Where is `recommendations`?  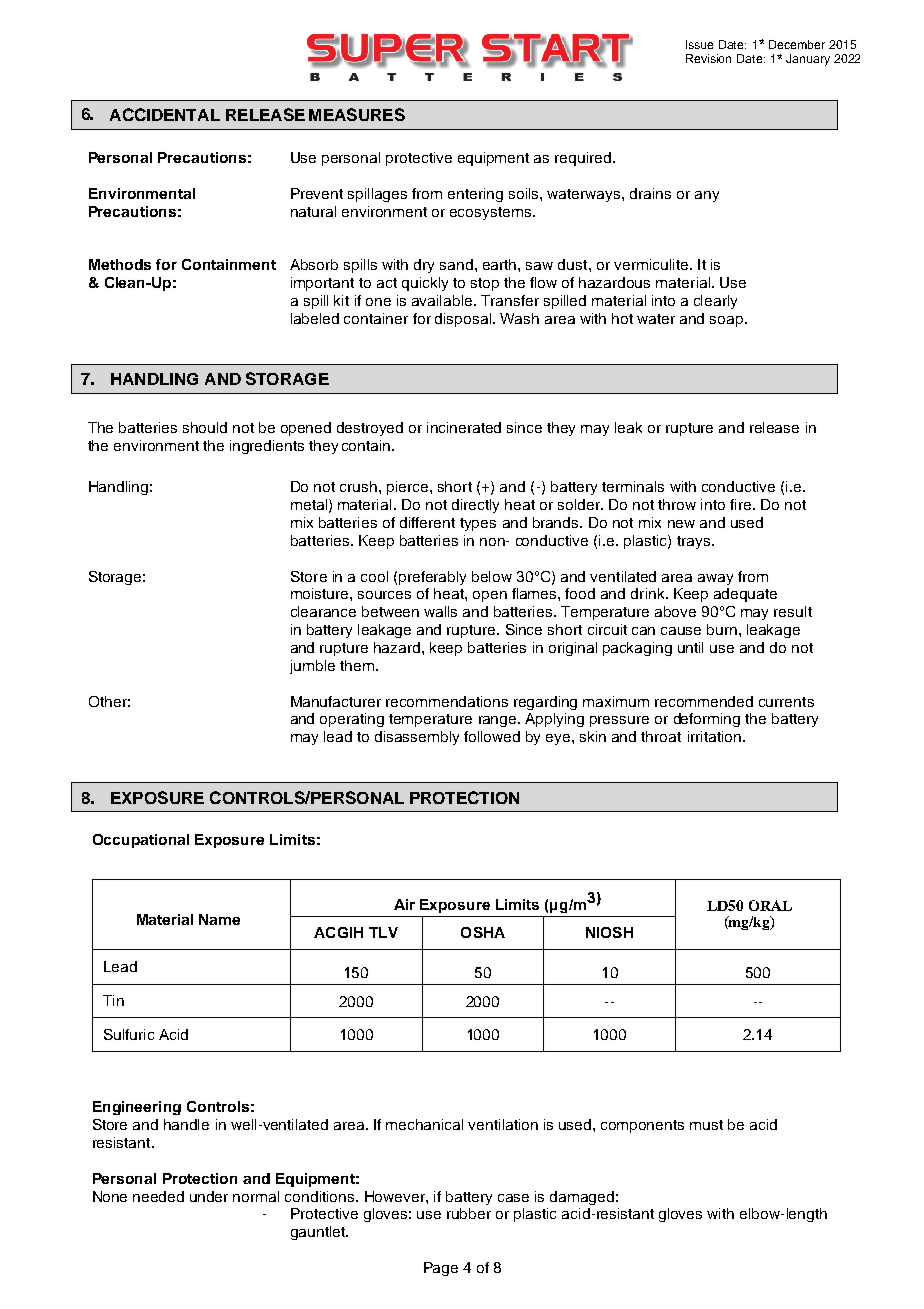 recommendations is located at coordinates (447, 701).
